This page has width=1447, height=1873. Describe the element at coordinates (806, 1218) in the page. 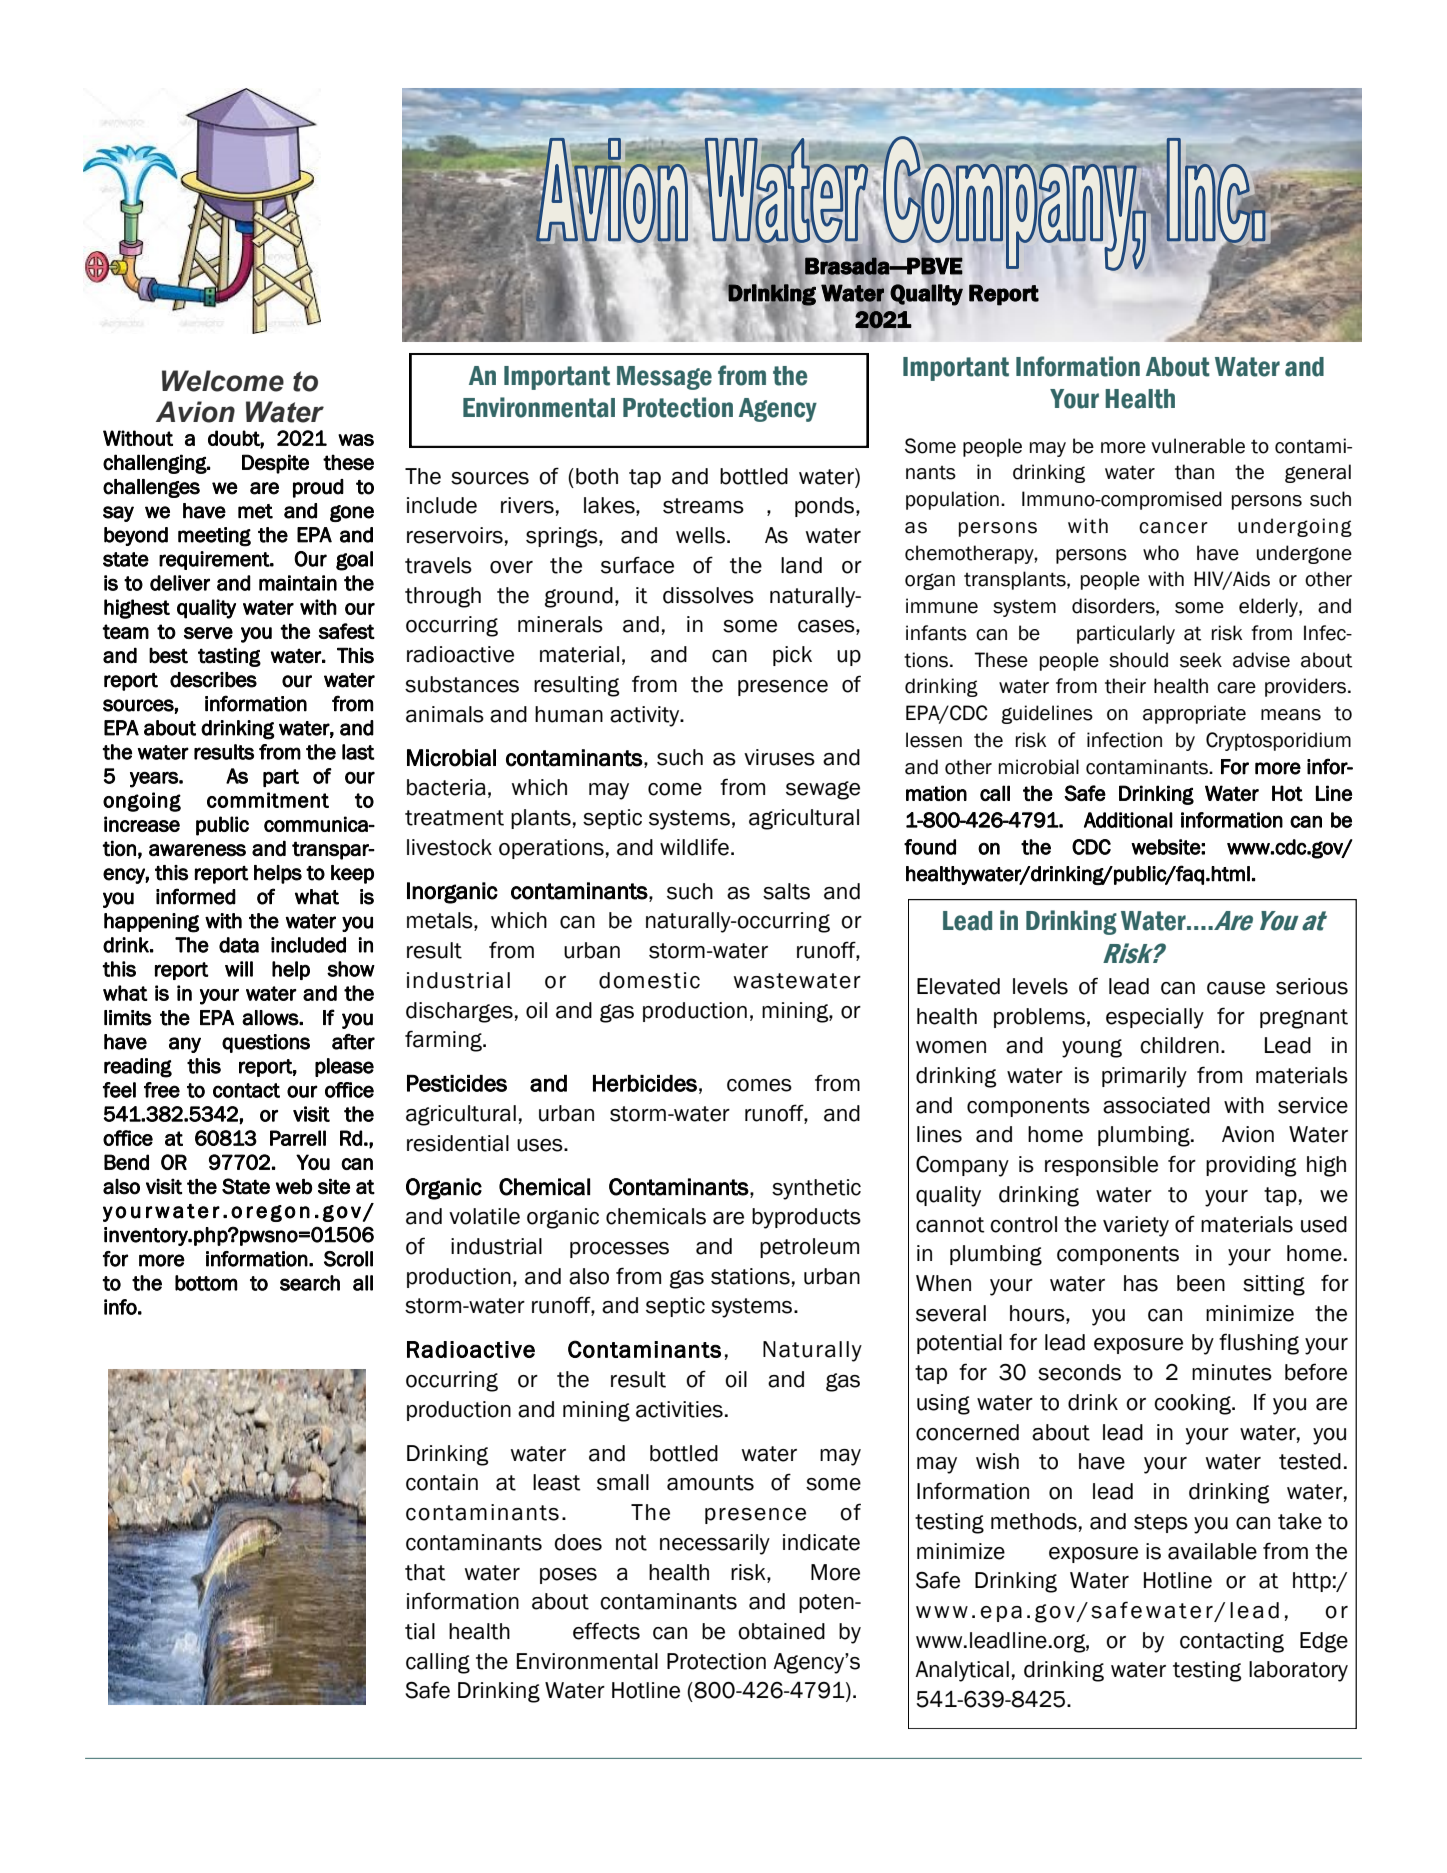

I see `byproducts` at that location.
